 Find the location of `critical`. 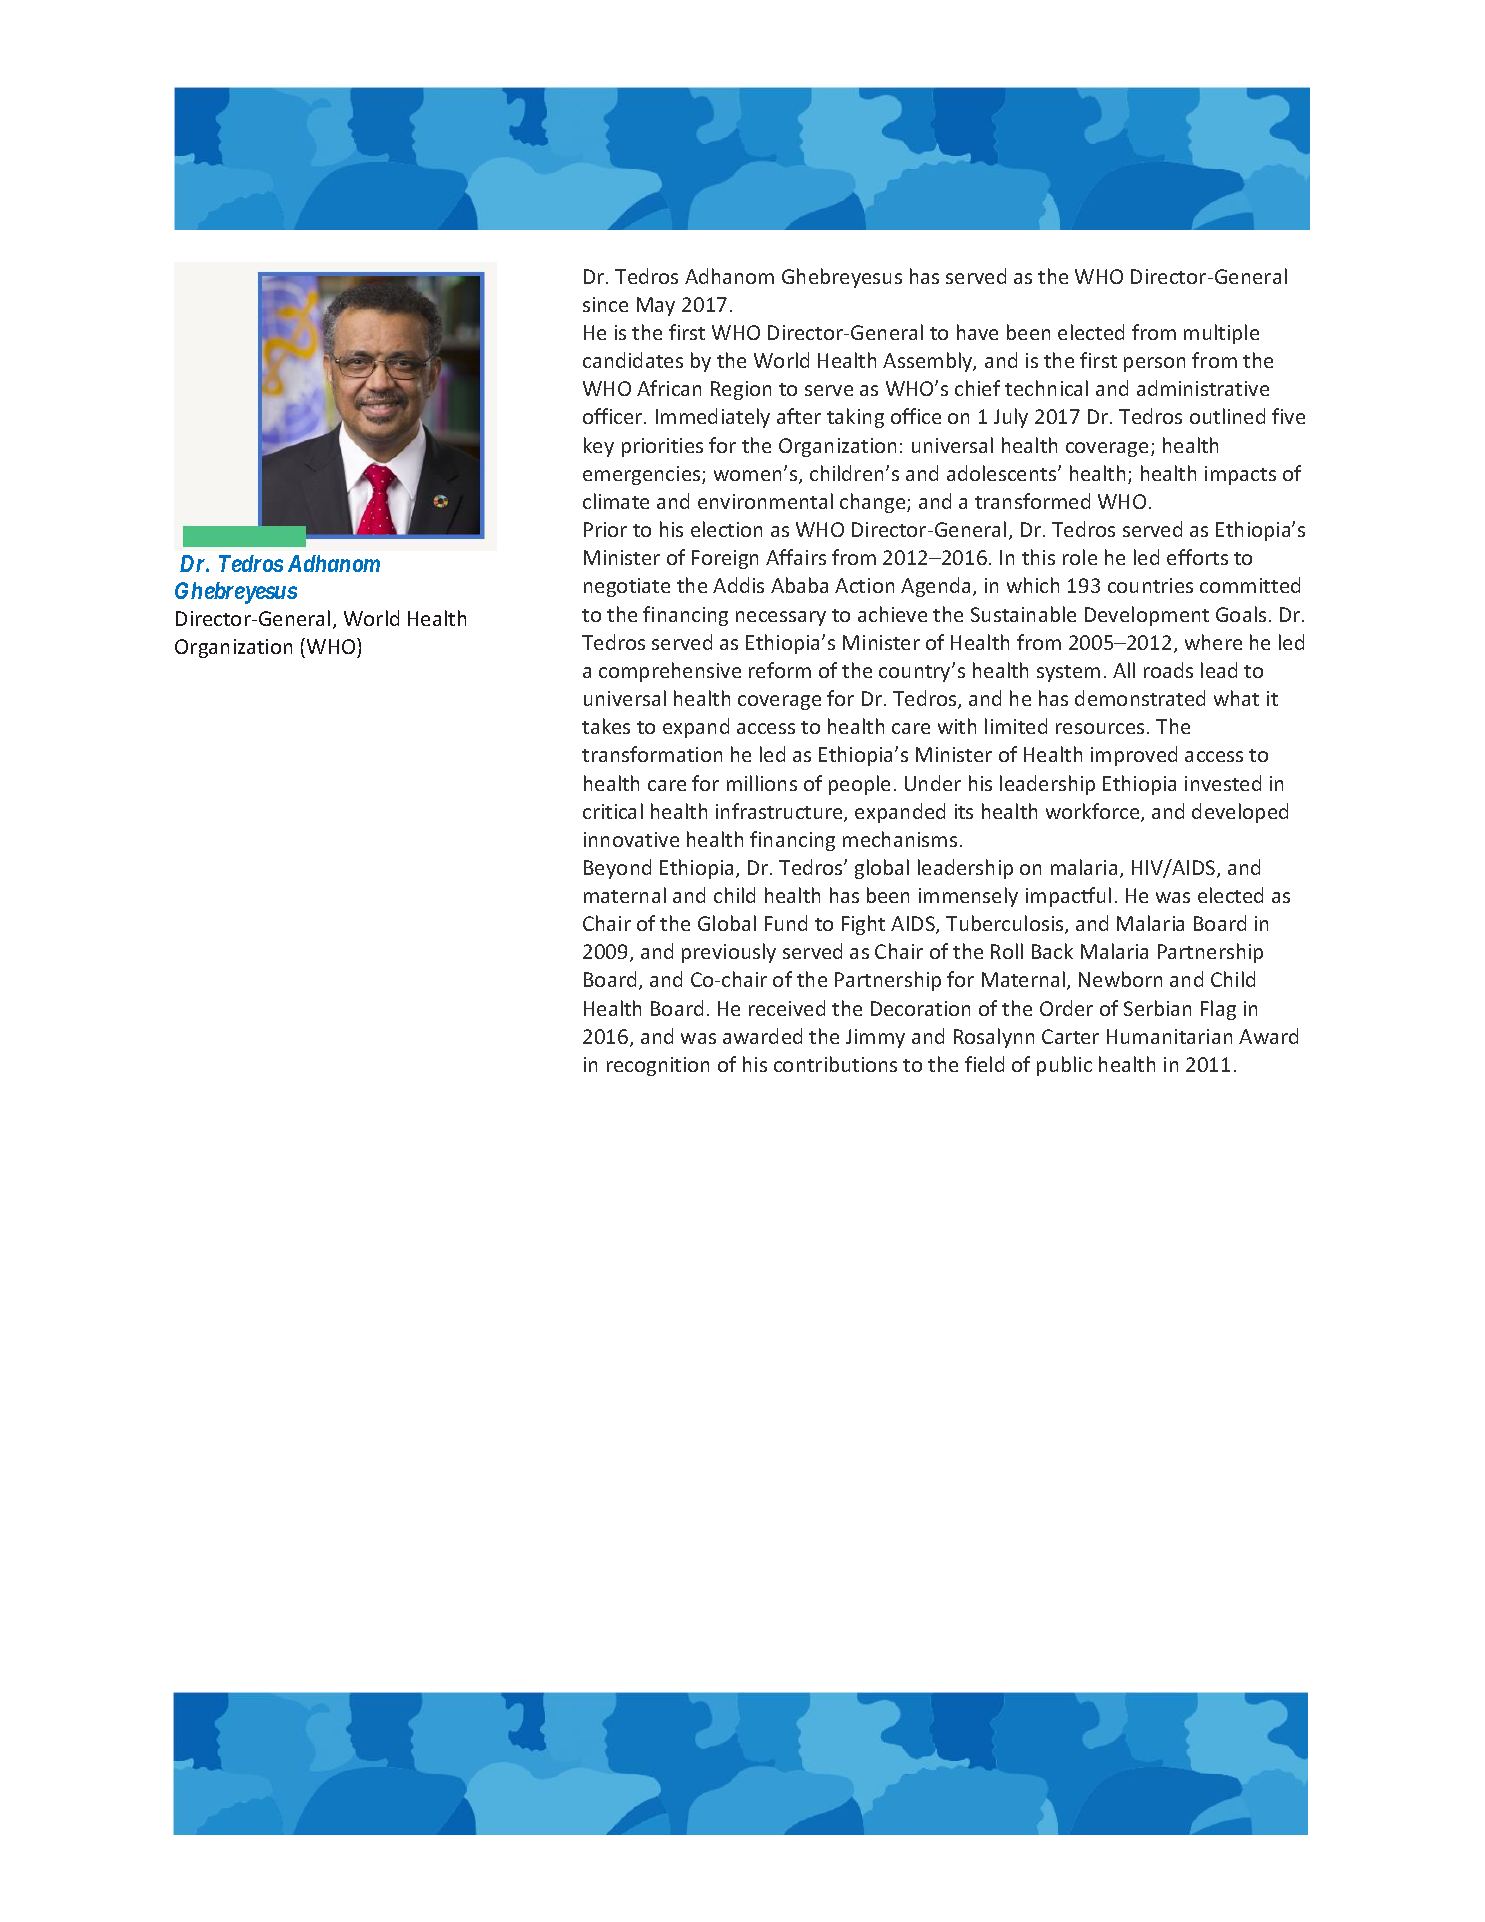

critical is located at coordinates (613, 811).
